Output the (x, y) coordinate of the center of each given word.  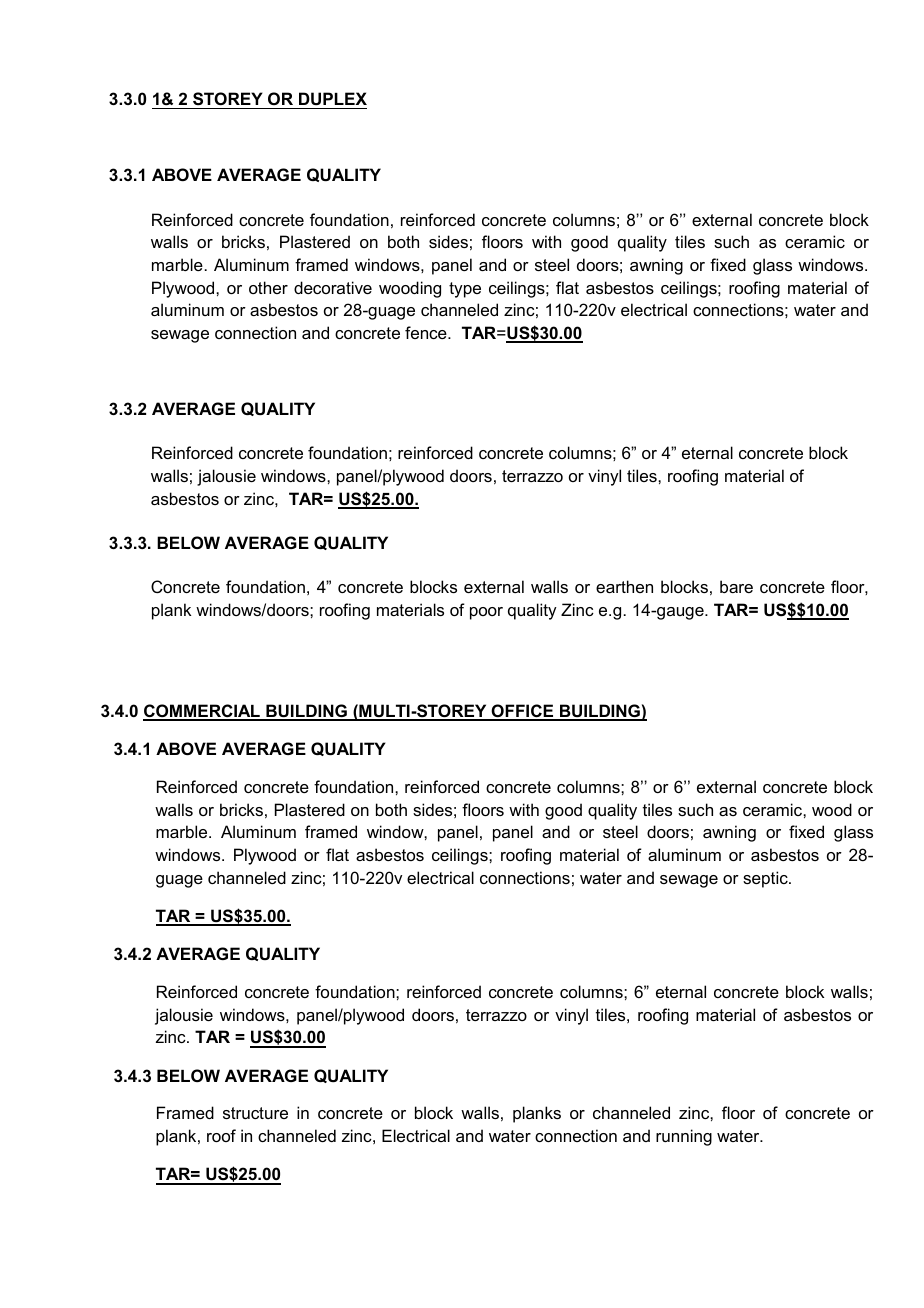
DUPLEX (333, 98)
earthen (624, 586)
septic (766, 879)
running (684, 1137)
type (465, 290)
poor (486, 613)
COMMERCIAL (202, 712)
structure (255, 1113)
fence (427, 332)
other (268, 287)
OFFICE (522, 712)
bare (736, 586)
